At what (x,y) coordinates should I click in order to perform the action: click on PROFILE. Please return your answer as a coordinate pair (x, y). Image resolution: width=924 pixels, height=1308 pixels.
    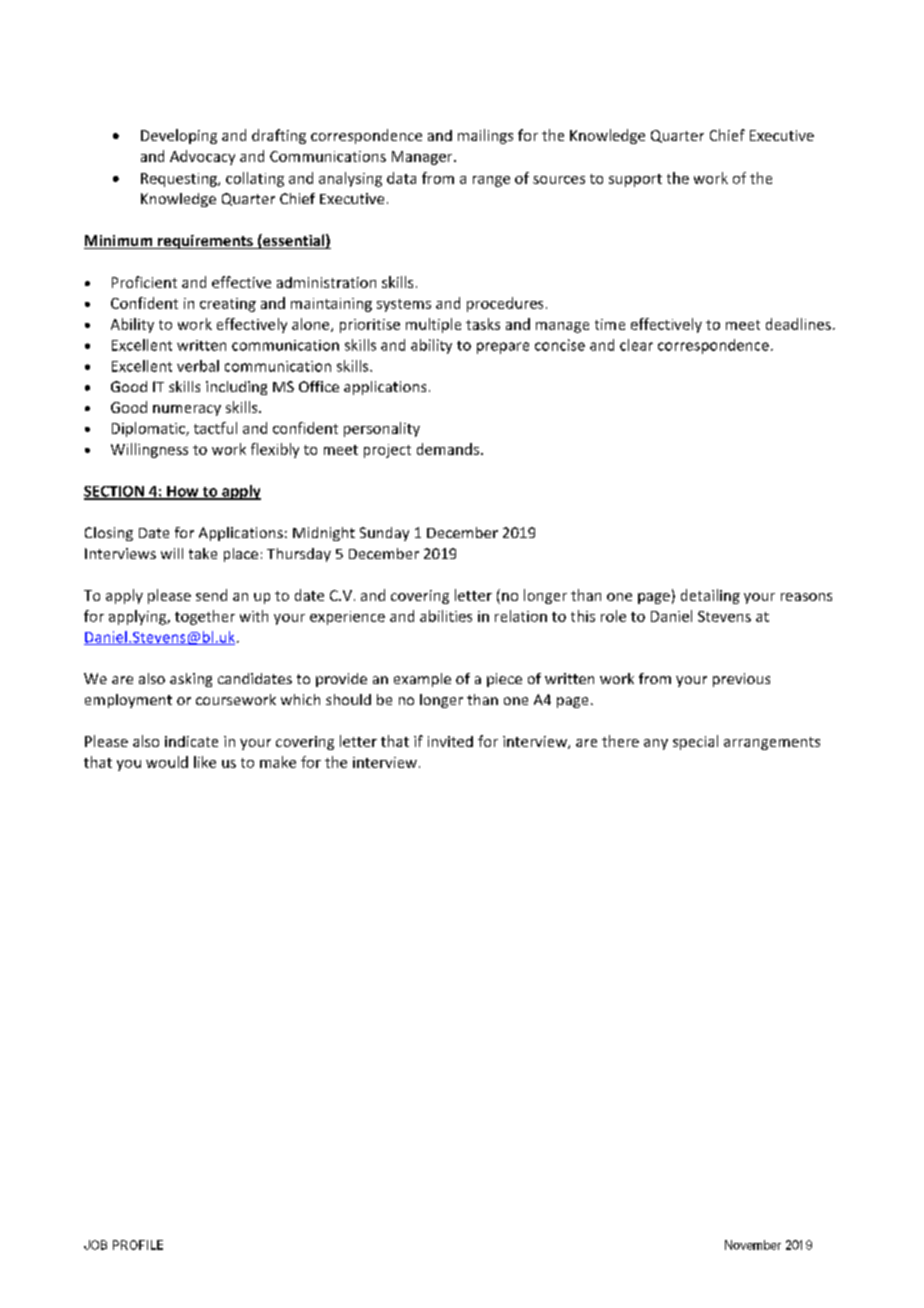
    Looking at the image, I should click on (138, 1245).
